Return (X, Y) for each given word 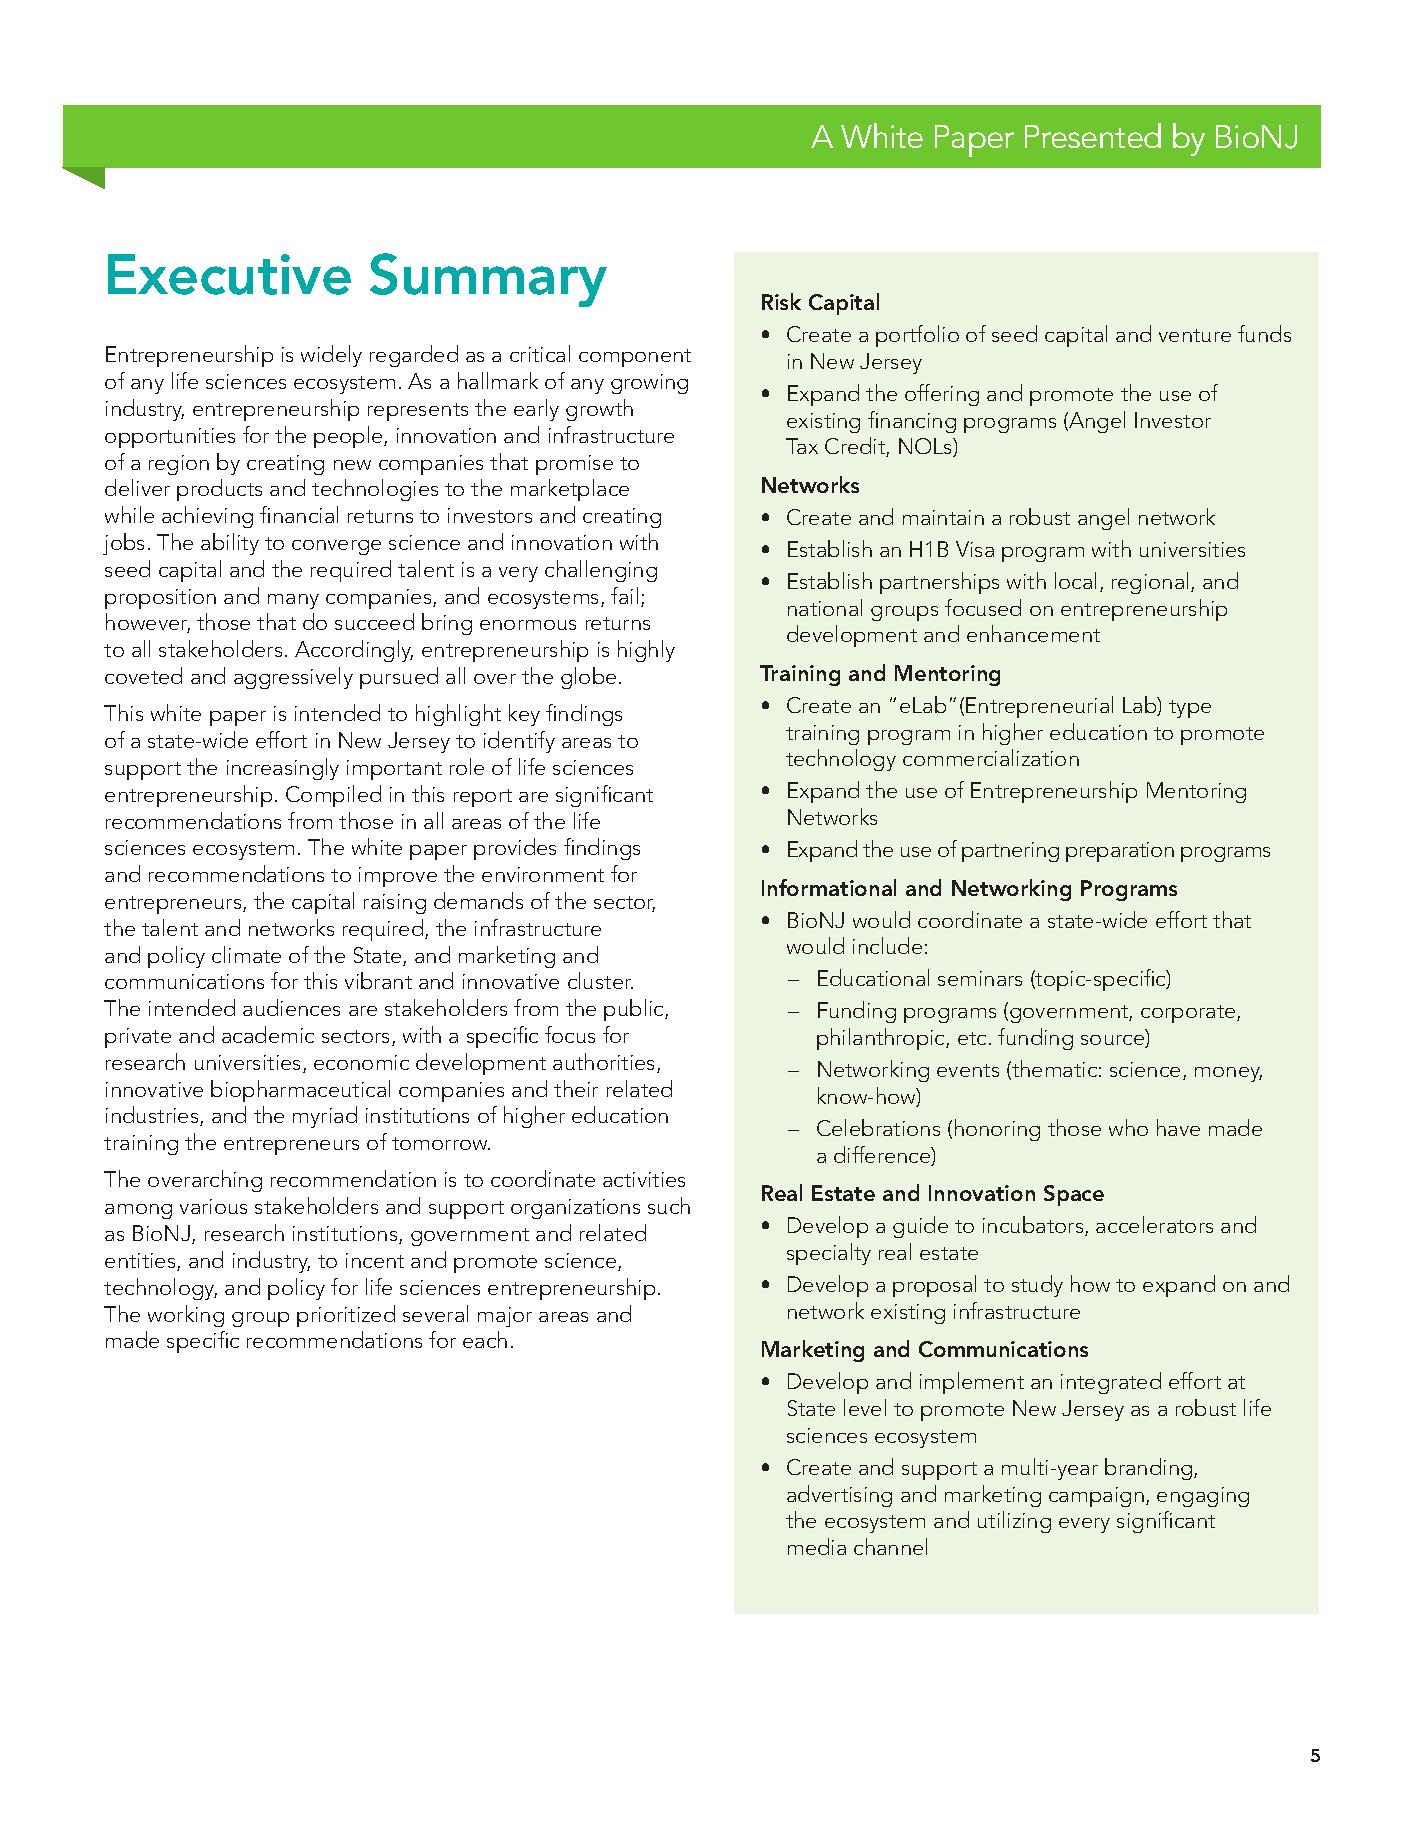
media (817, 1546)
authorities (605, 1063)
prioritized (346, 1316)
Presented (1093, 135)
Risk (781, 301)
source (1114, 1041)
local (1075, 580)
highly (646, 651)
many (293, 601)
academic (268, 1034)
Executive (229, 274)
